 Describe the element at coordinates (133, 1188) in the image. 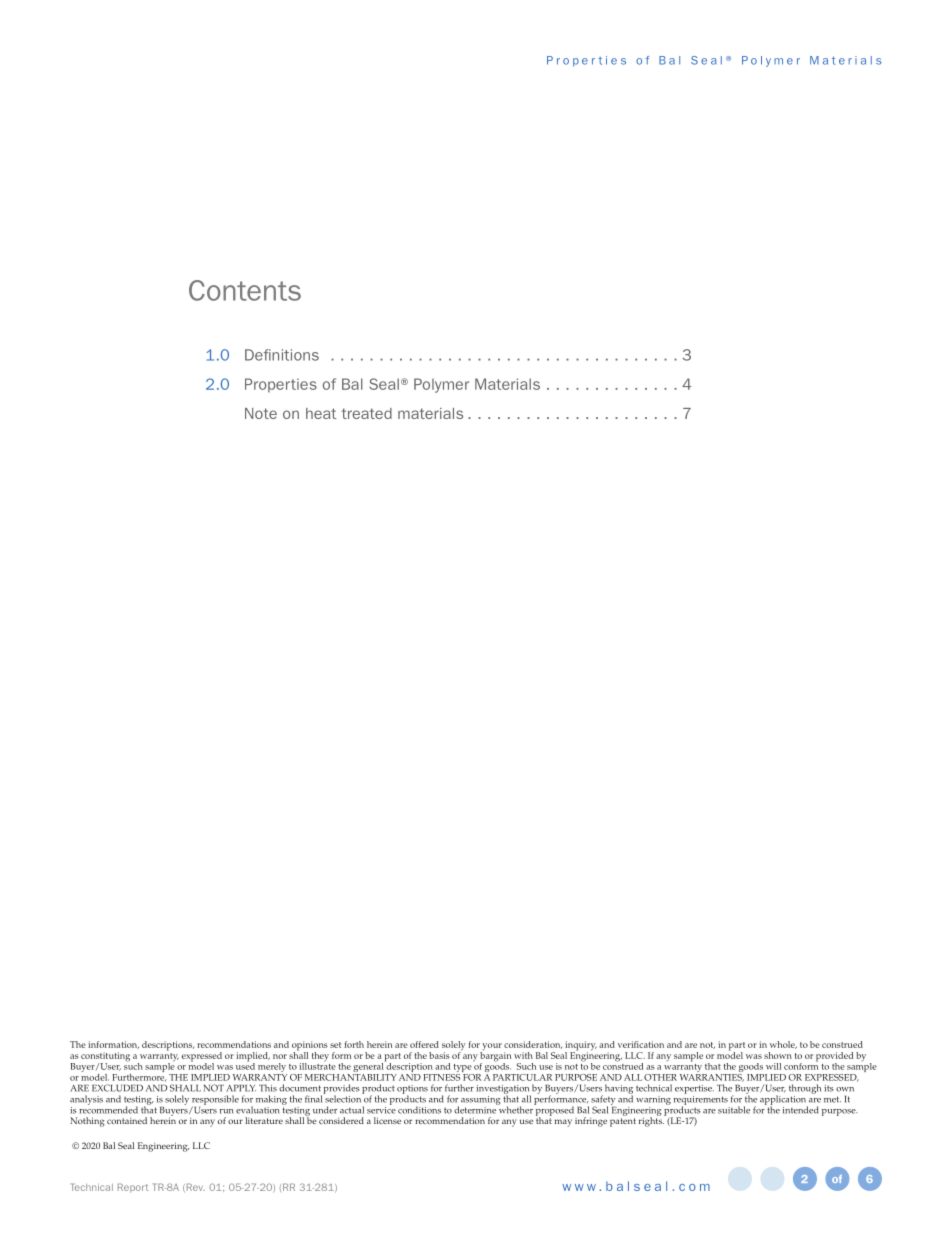

I see `Report` at that location.
